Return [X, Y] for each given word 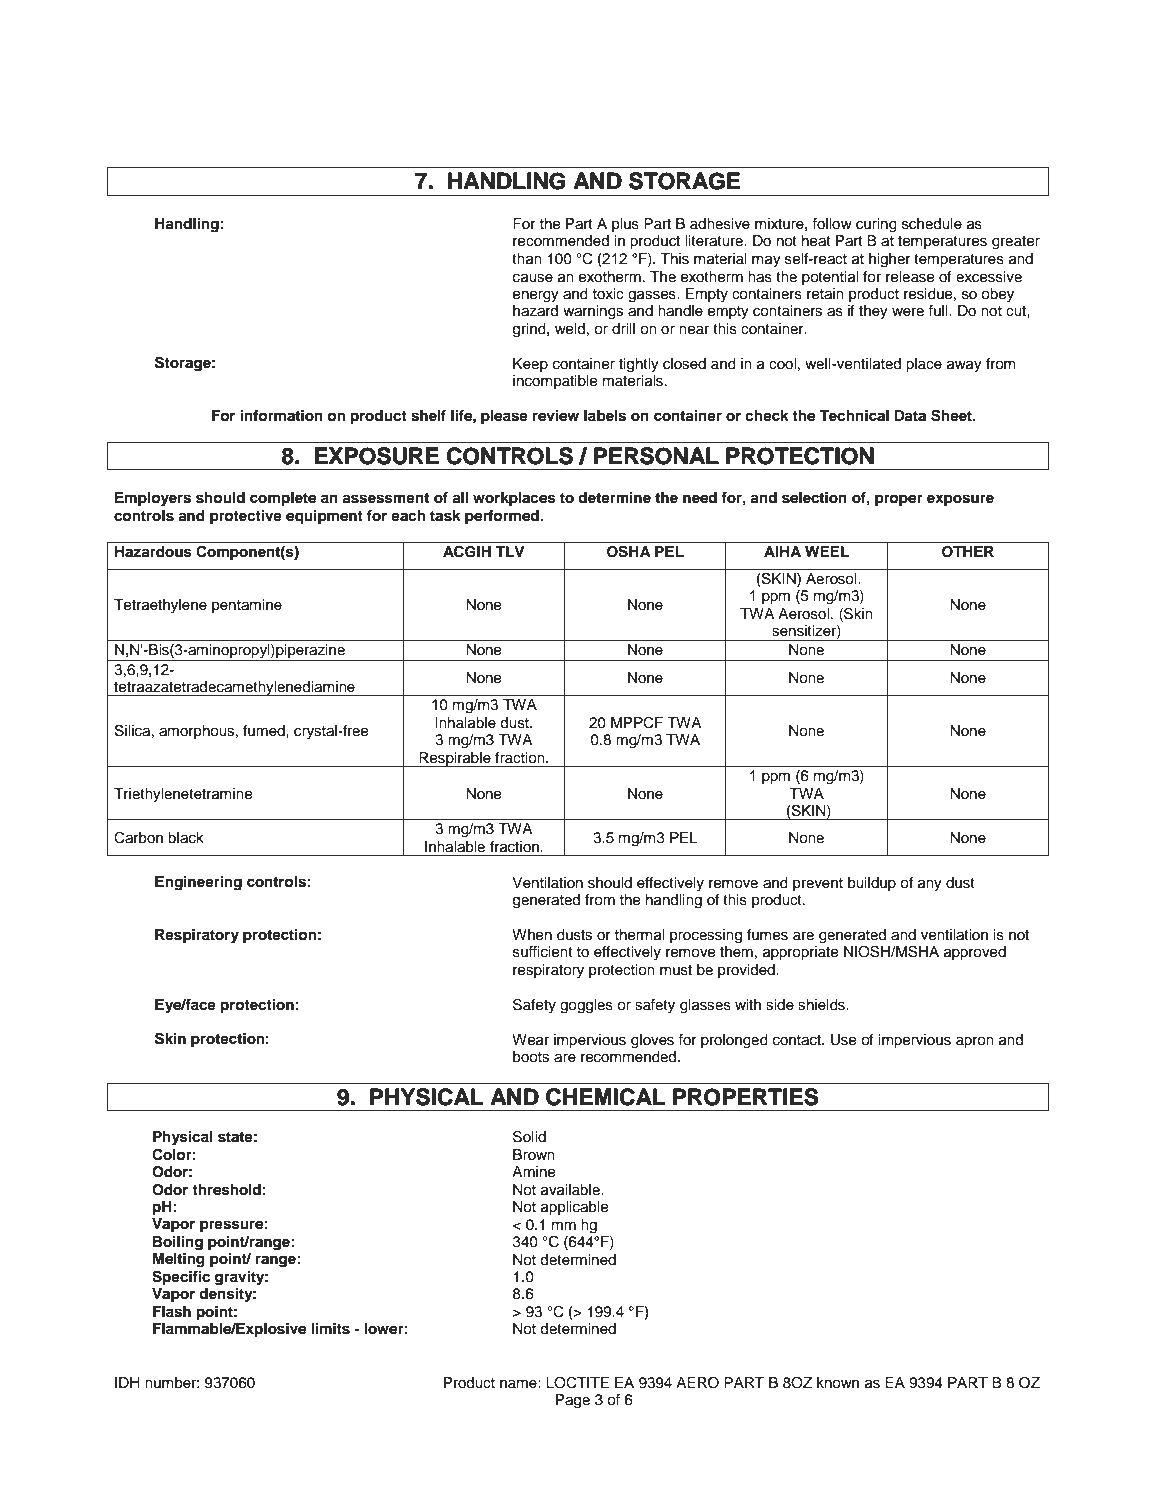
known [838, 1383]
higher [890, 260]
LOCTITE [577, 1382]
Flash [172, 1312]
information [281, 416]
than [527, 259]
